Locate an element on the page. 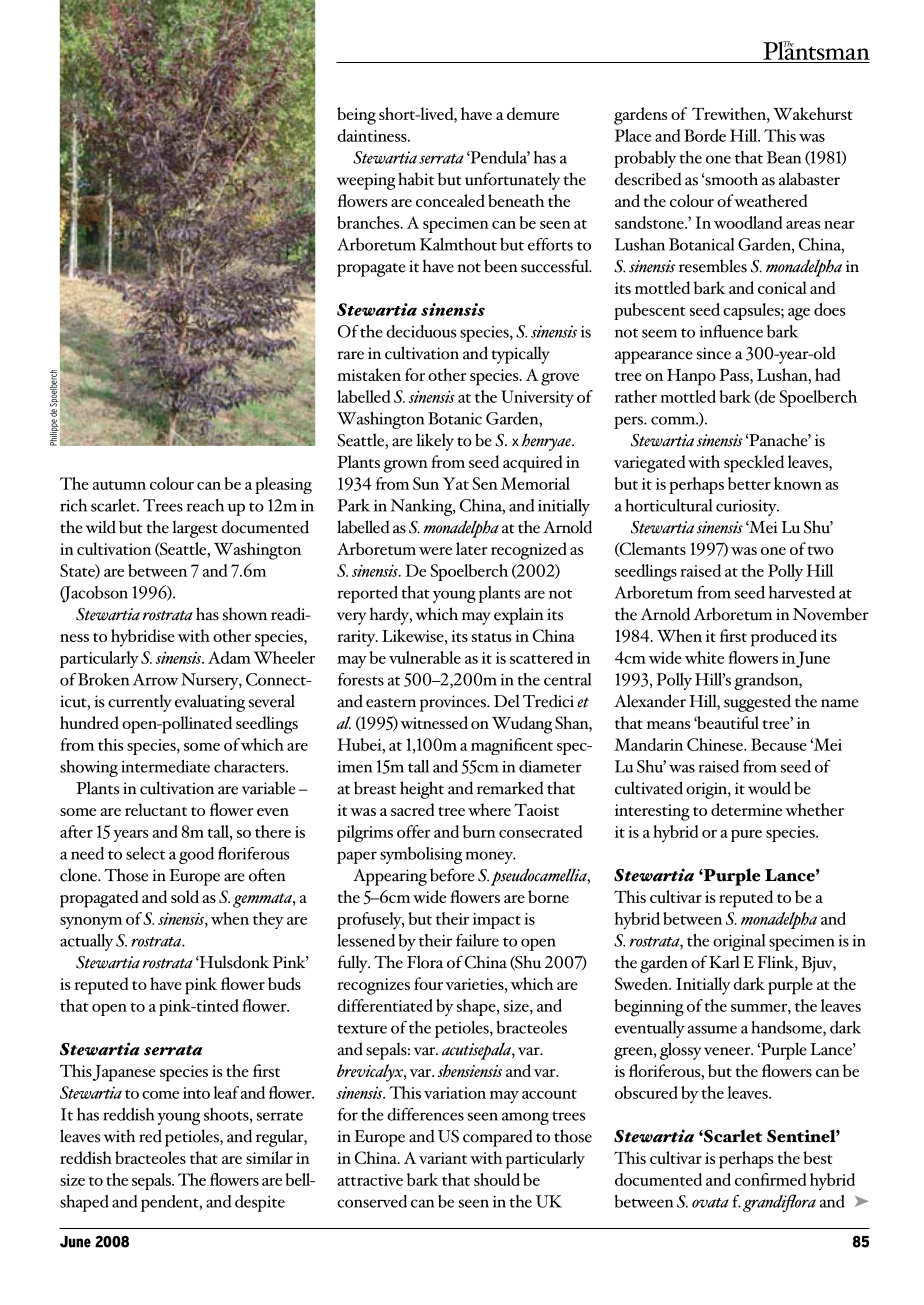 This page has width=924, height=1305. autumn is located at coordinates (119, 485).
